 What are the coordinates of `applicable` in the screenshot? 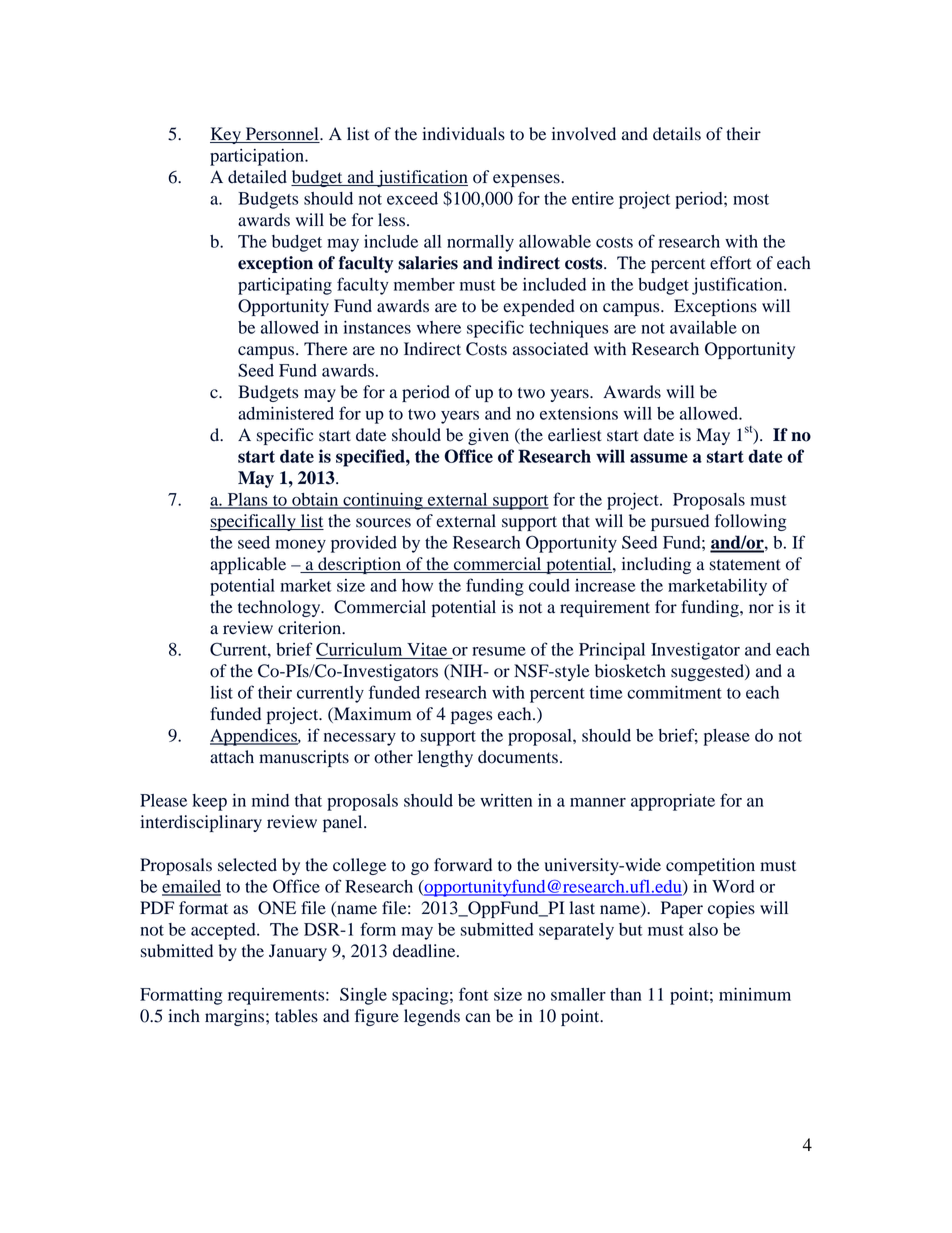 It's located at (248, 565).
